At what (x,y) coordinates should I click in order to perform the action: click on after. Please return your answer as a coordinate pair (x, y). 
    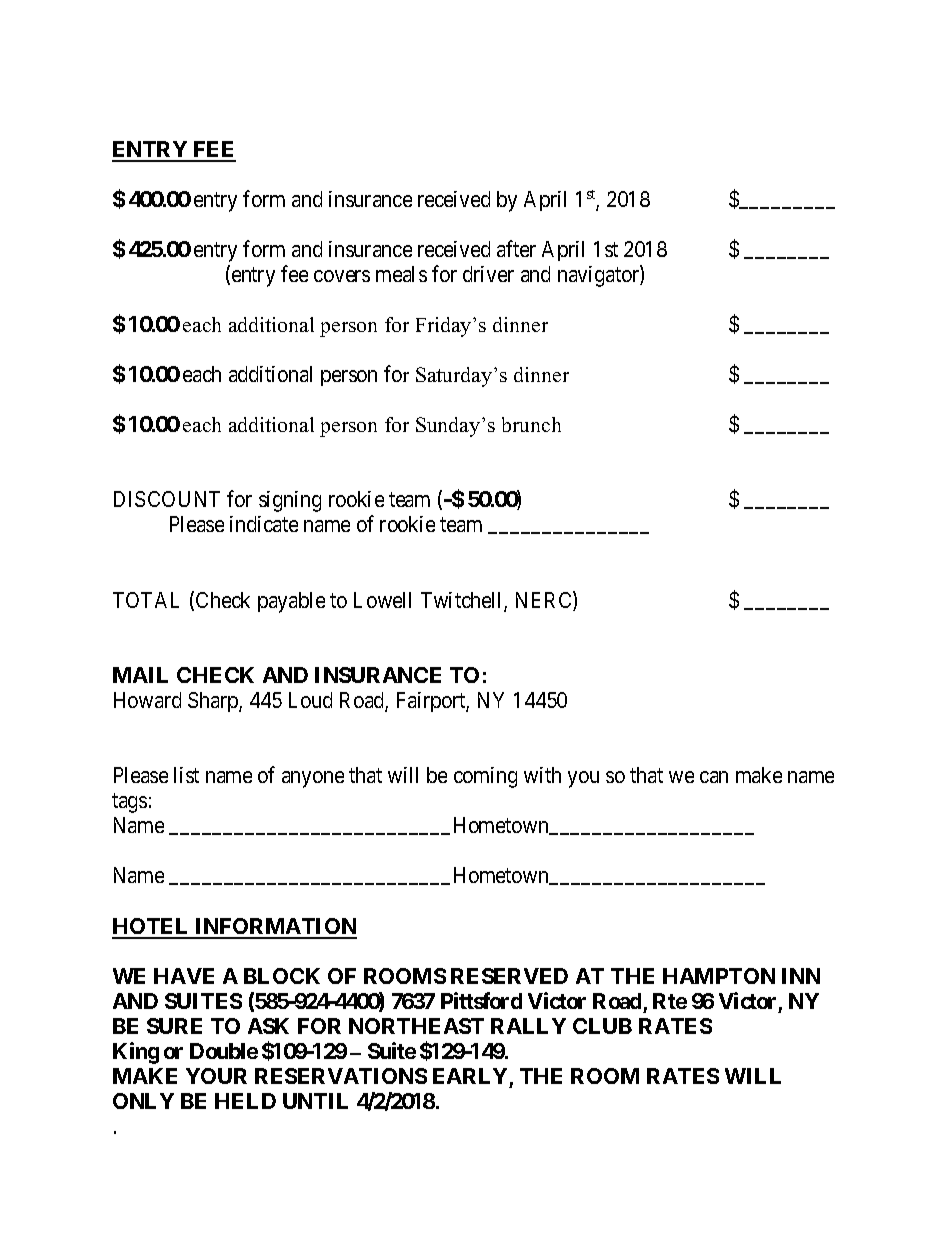
    Looking at the image, I should click on (516, 248).
